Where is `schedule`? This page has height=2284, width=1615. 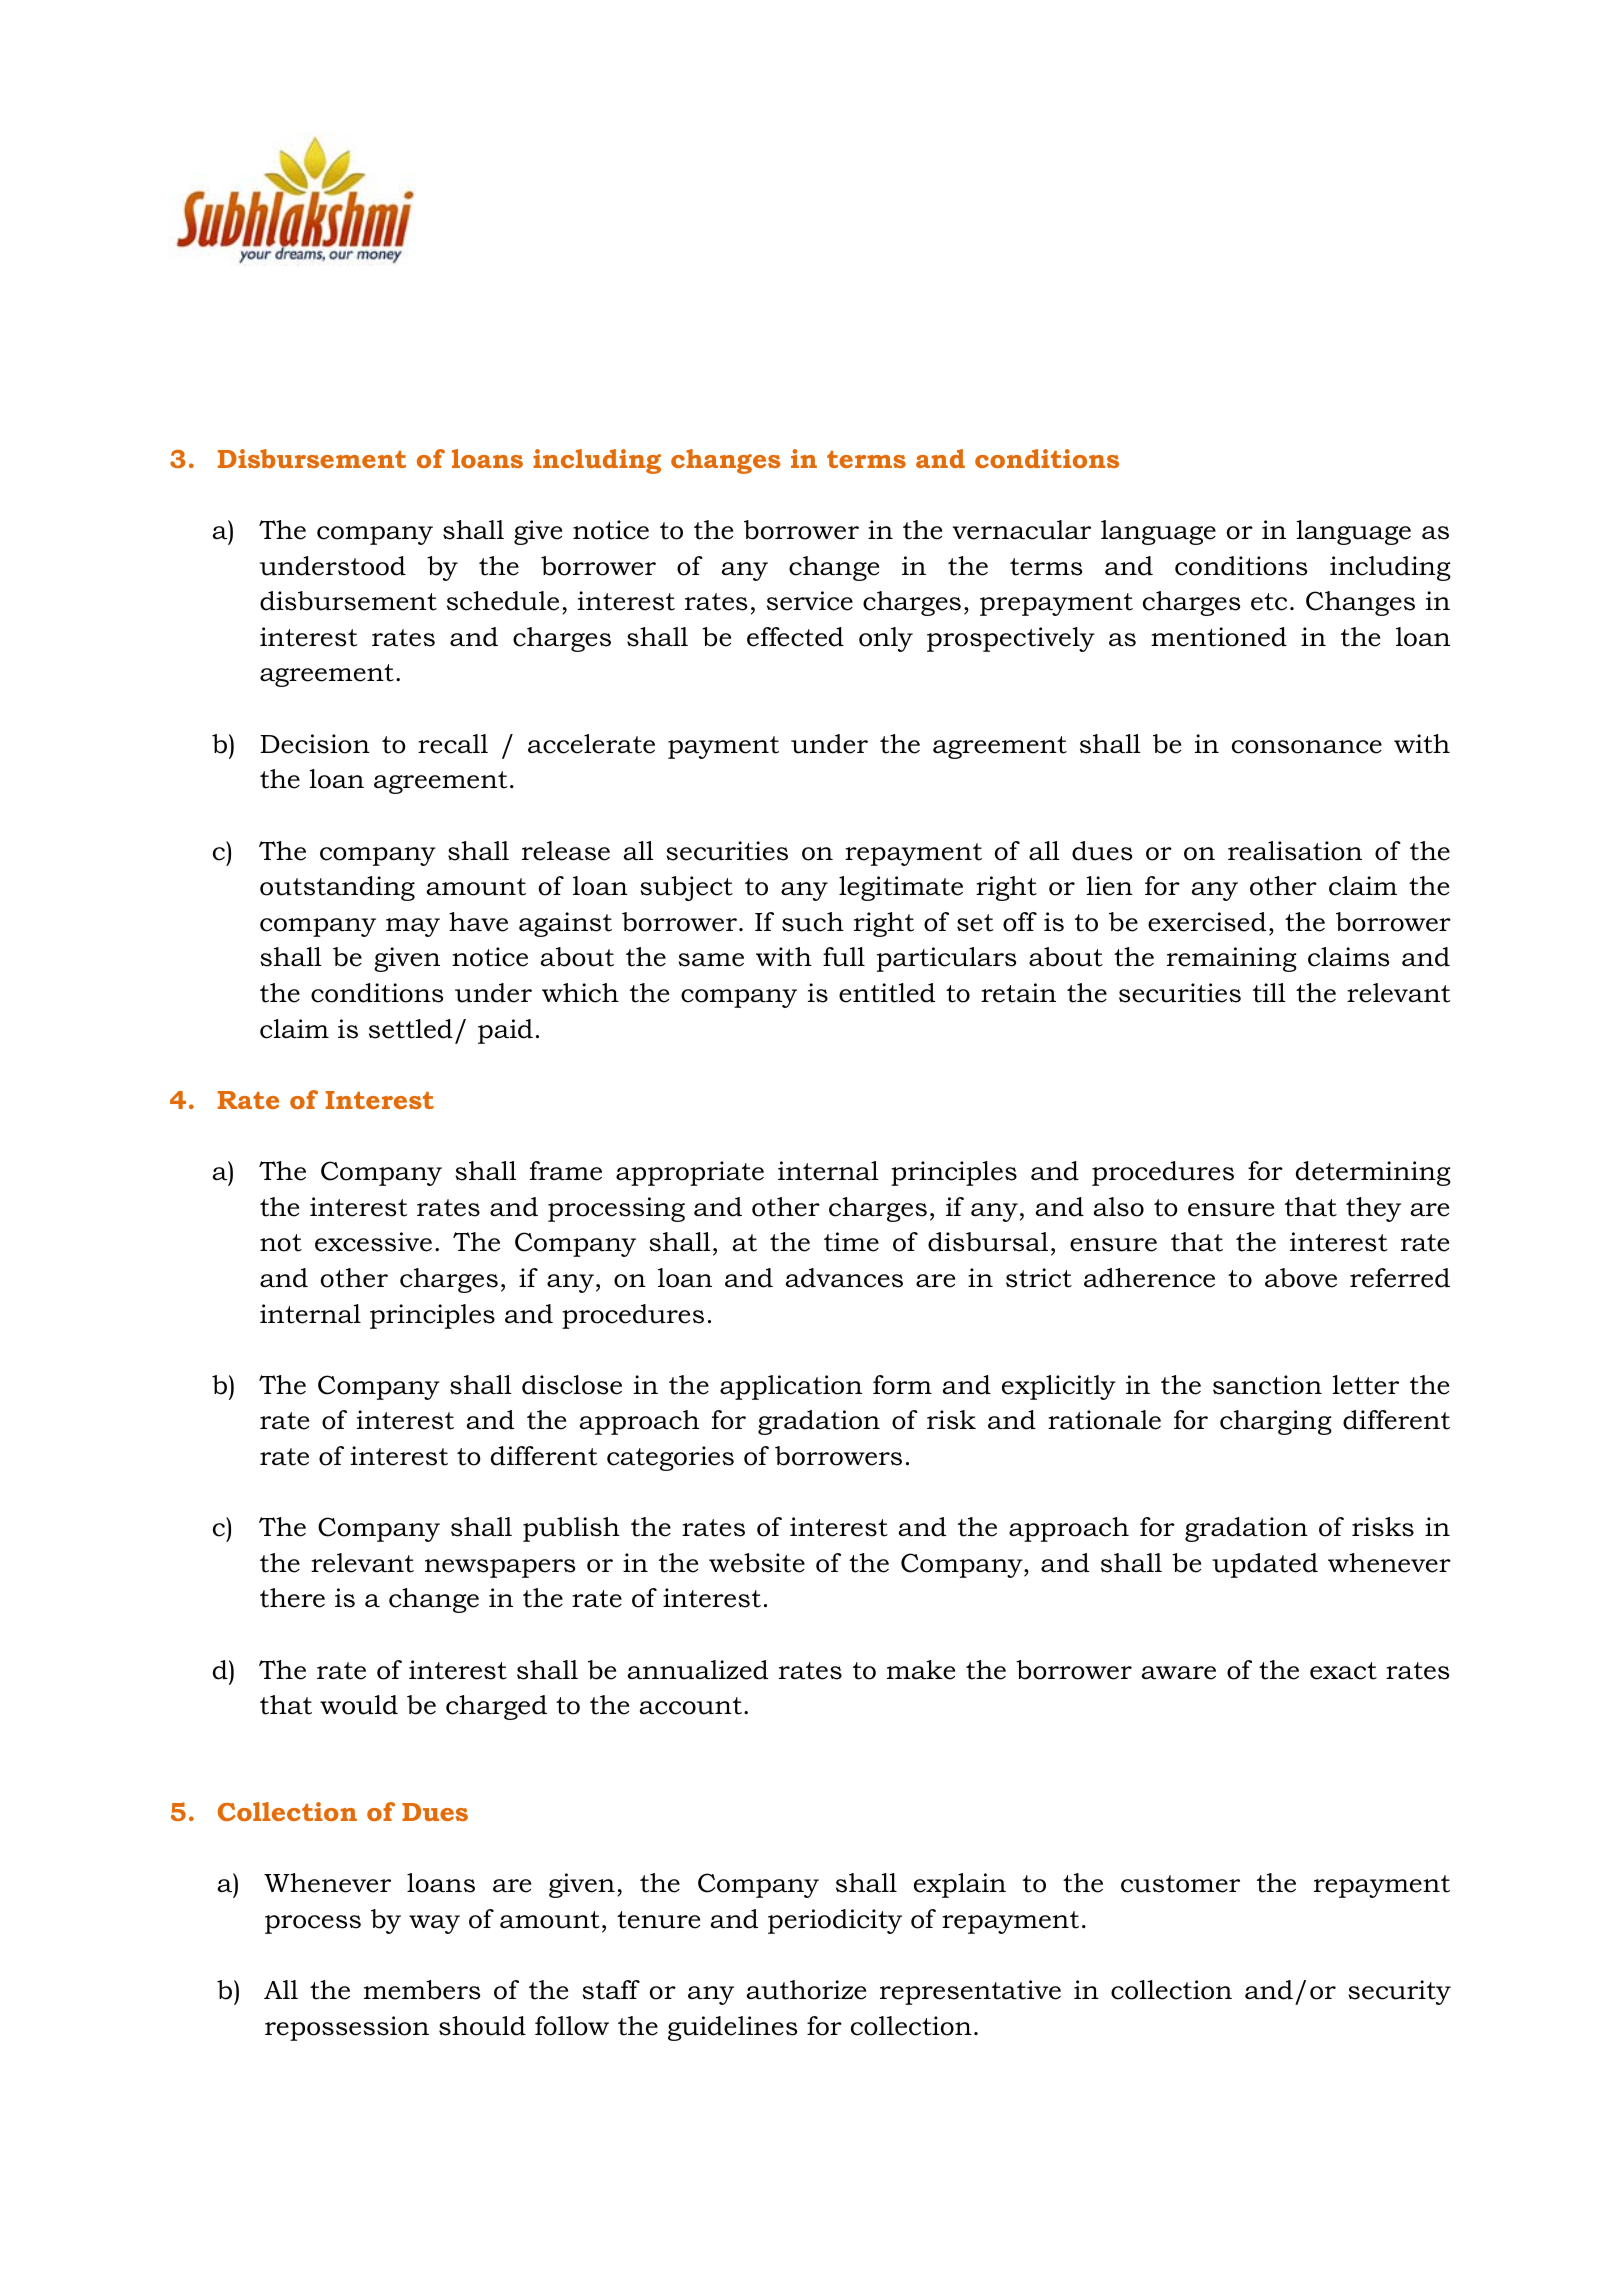 schedule is located at coordinates (503, 601).
